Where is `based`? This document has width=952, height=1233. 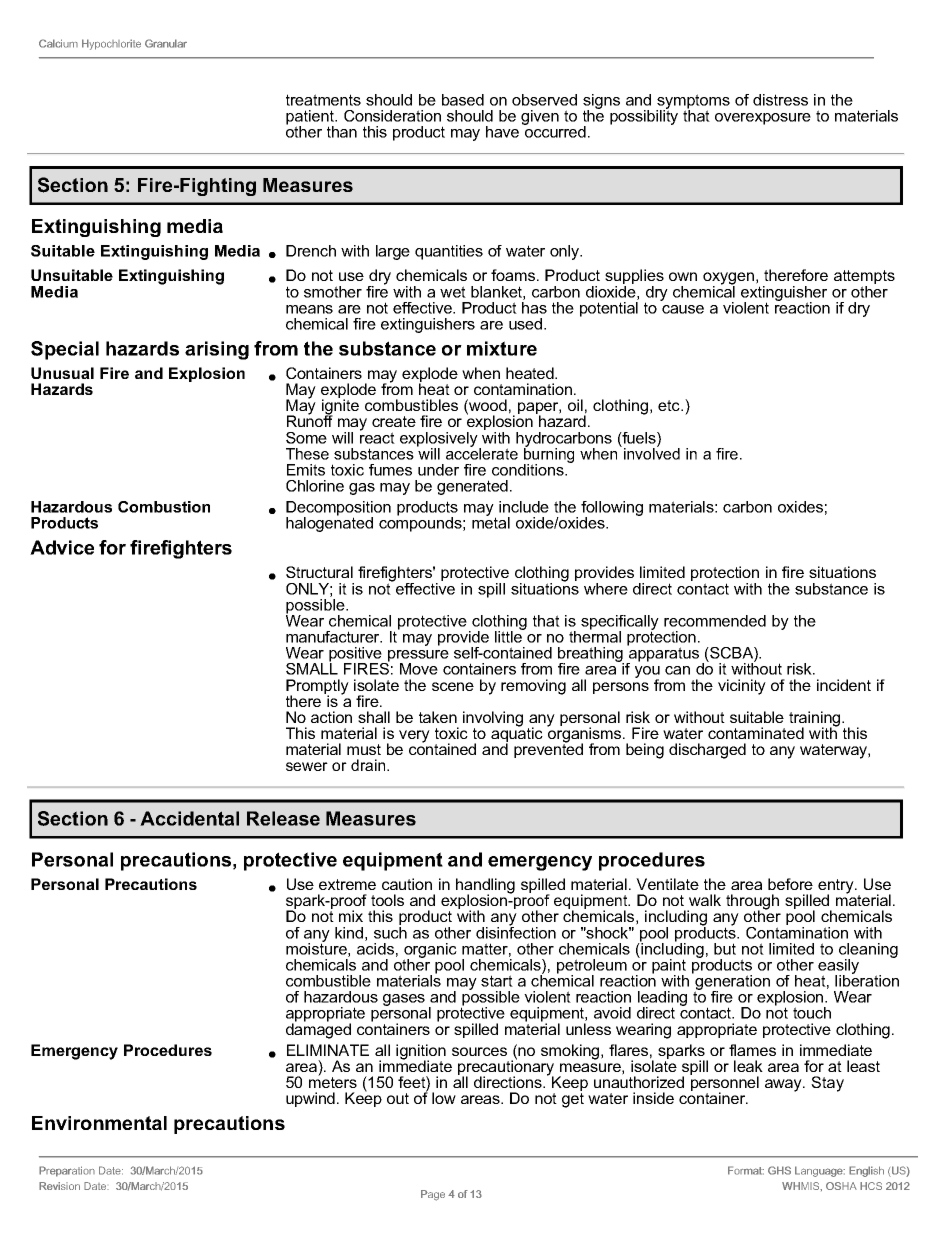
based is located at coordinates (463, 100).
